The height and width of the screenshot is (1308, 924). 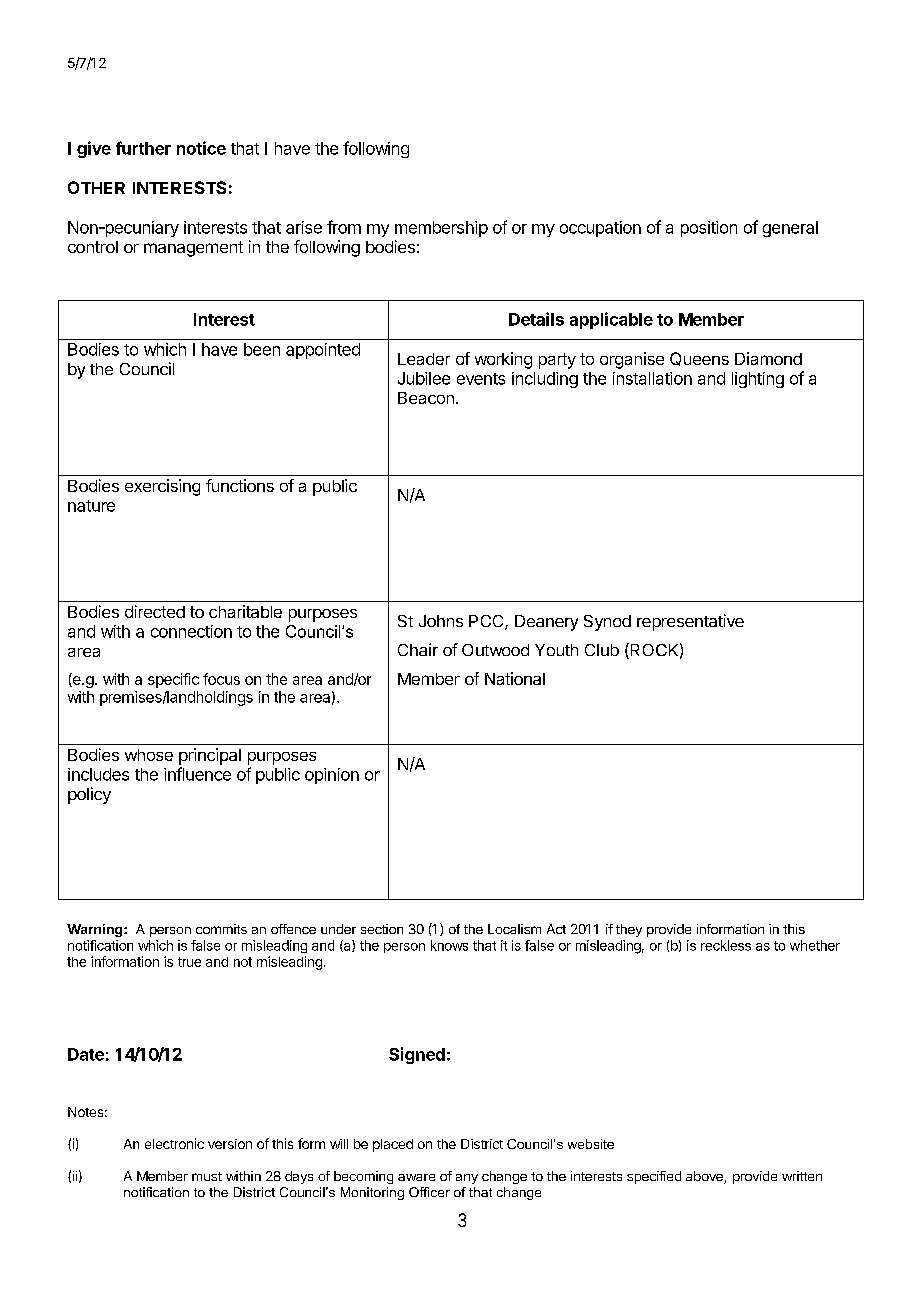 I want to click on representative, so click(x=690, y=622).
